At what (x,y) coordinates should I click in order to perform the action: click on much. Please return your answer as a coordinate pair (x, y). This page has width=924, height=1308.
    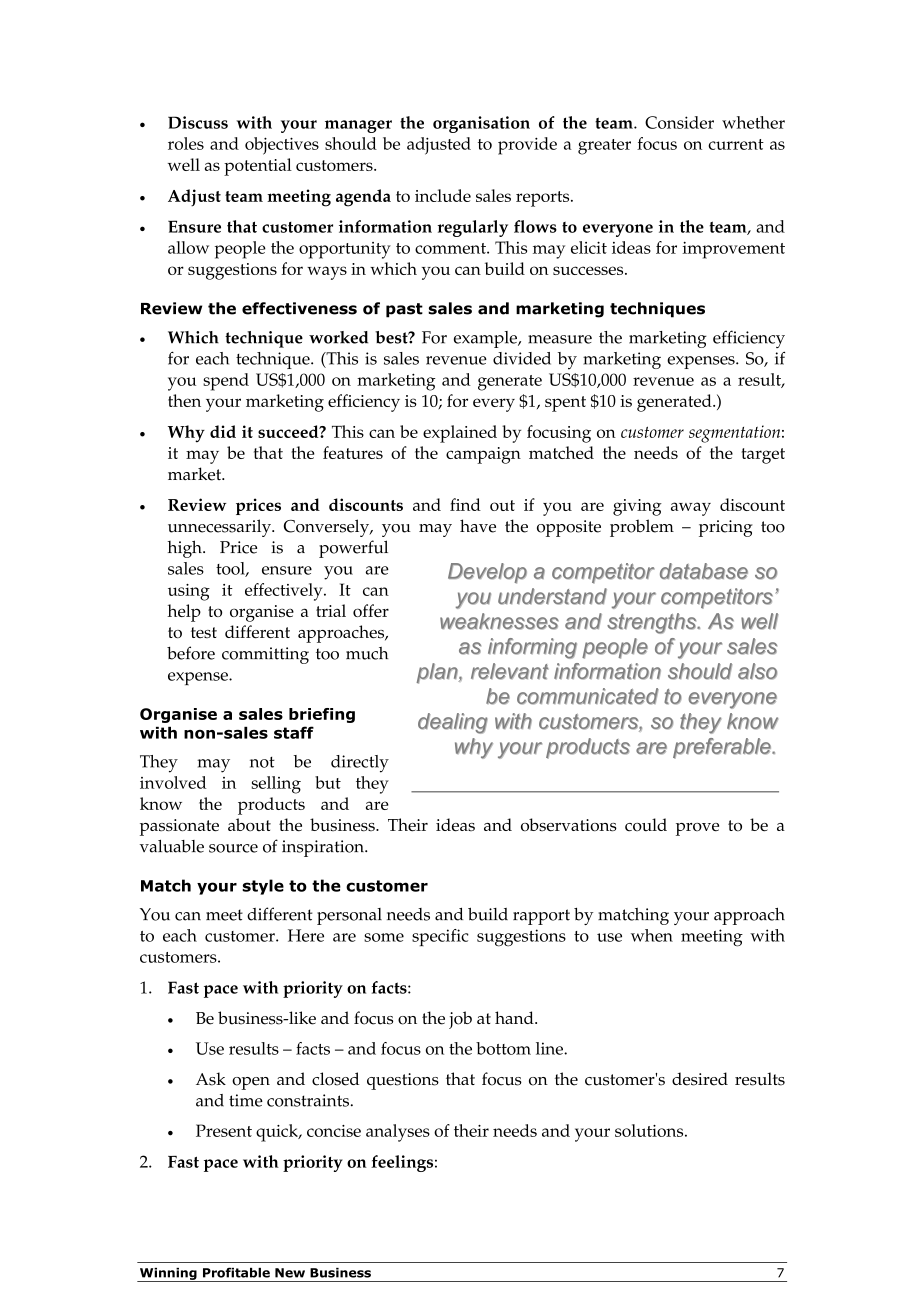
    Looking at the image, I should click on (367, 653).
